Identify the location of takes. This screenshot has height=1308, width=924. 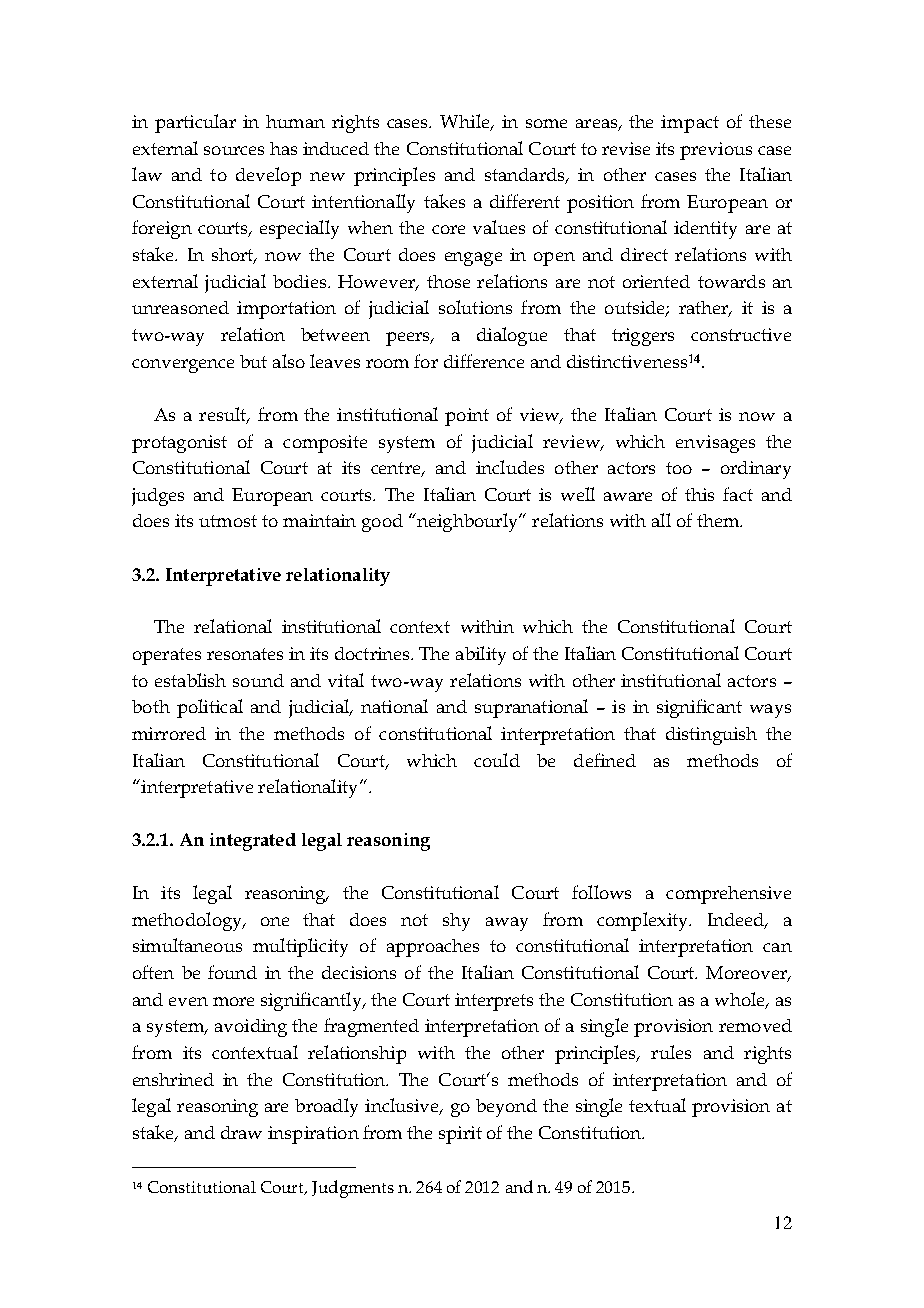
(444, 201).
